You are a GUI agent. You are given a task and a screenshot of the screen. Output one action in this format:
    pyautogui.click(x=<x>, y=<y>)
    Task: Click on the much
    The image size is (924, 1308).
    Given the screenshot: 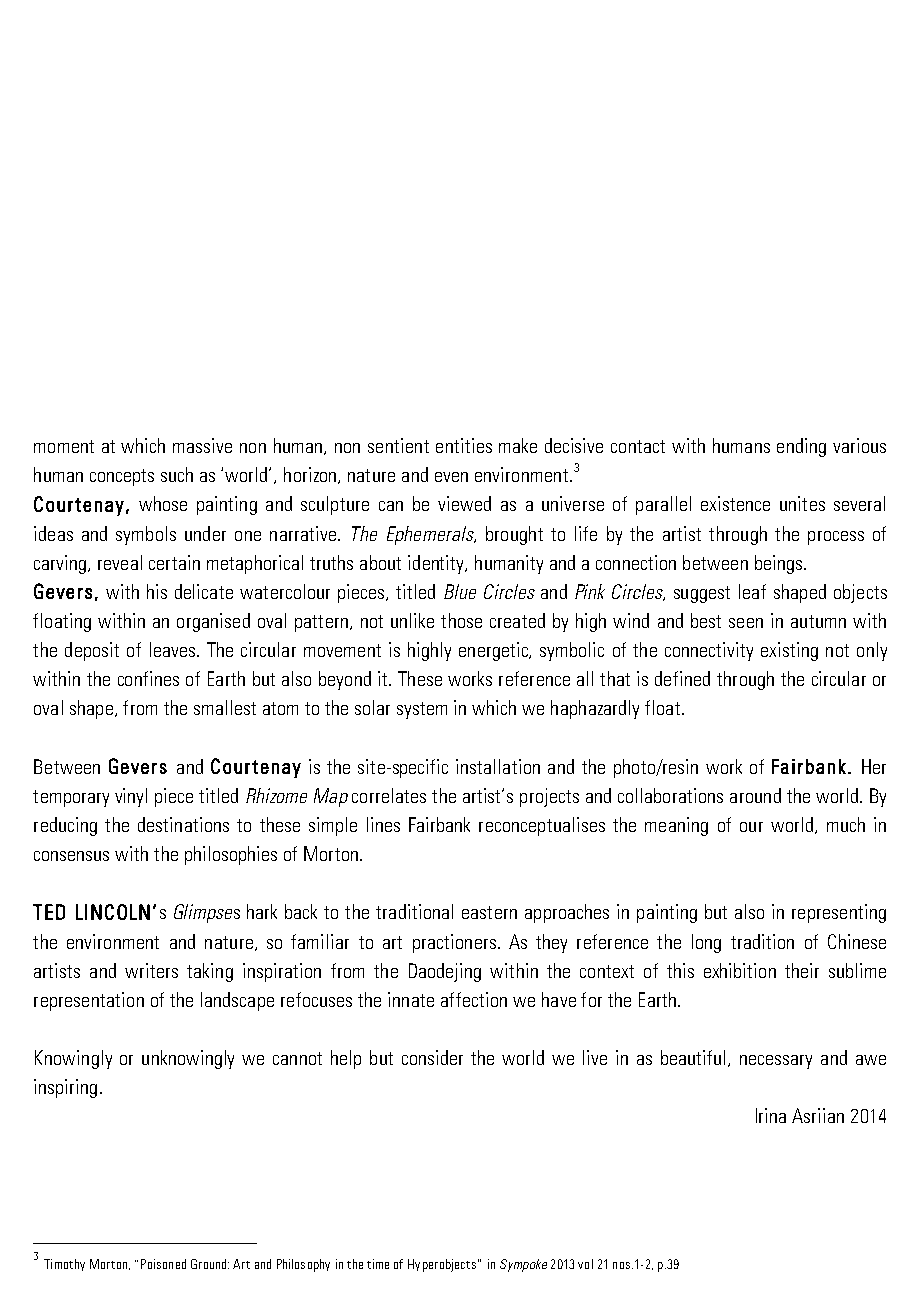 What is the action you would take?
    pyautogui.click(x=846, y=824)
